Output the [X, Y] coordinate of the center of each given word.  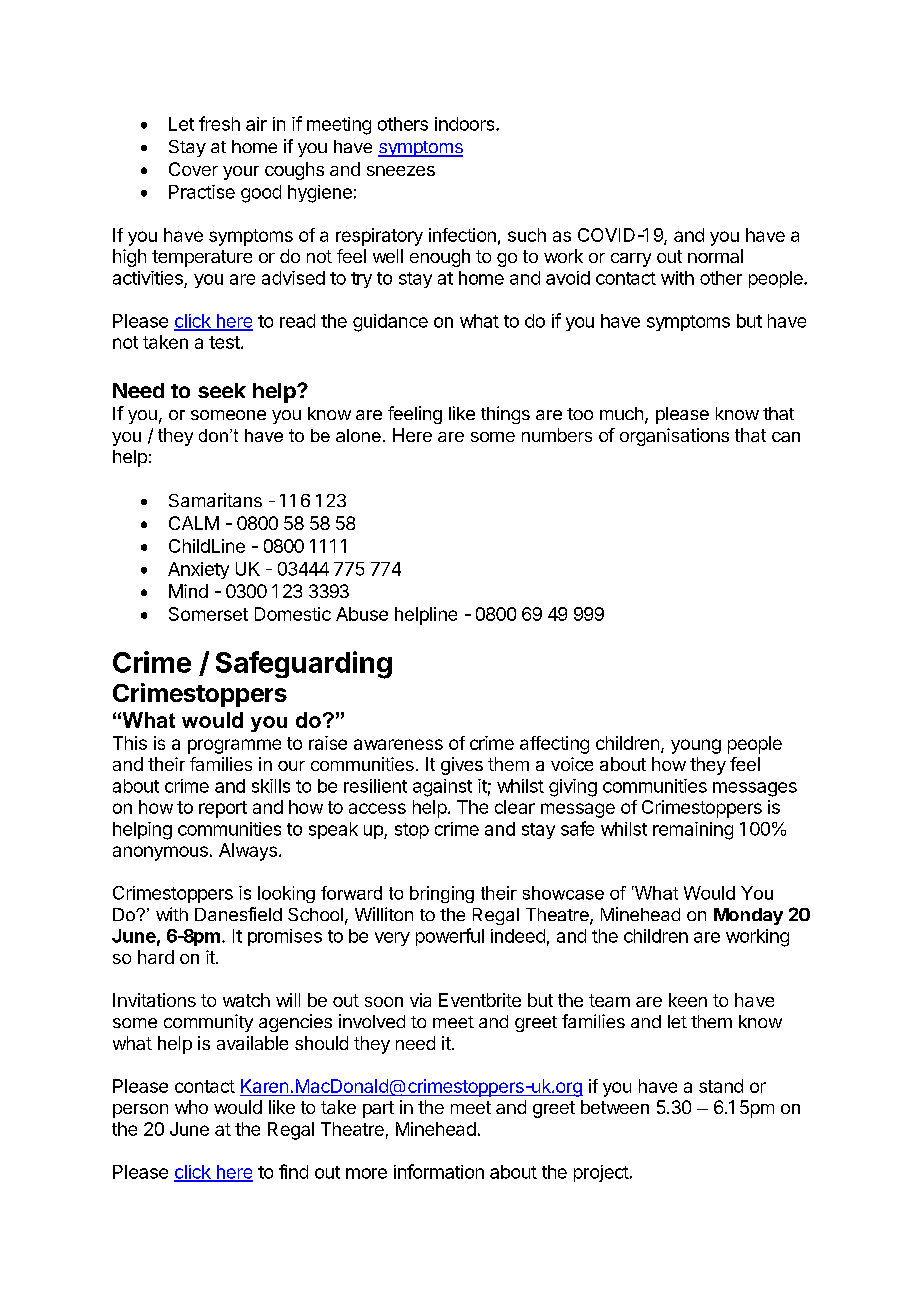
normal [715, 256]
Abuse [362, 614]
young [696, 746]
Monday [748, 916]
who [191, 1107]
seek [222, 390]
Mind [188, 591]
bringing [442, 894]
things [505, 415]
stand [721, 1086]
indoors [466, 124]
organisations [674, 437]
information [439, 1171]
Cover [193, 169]
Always [248, 852]
